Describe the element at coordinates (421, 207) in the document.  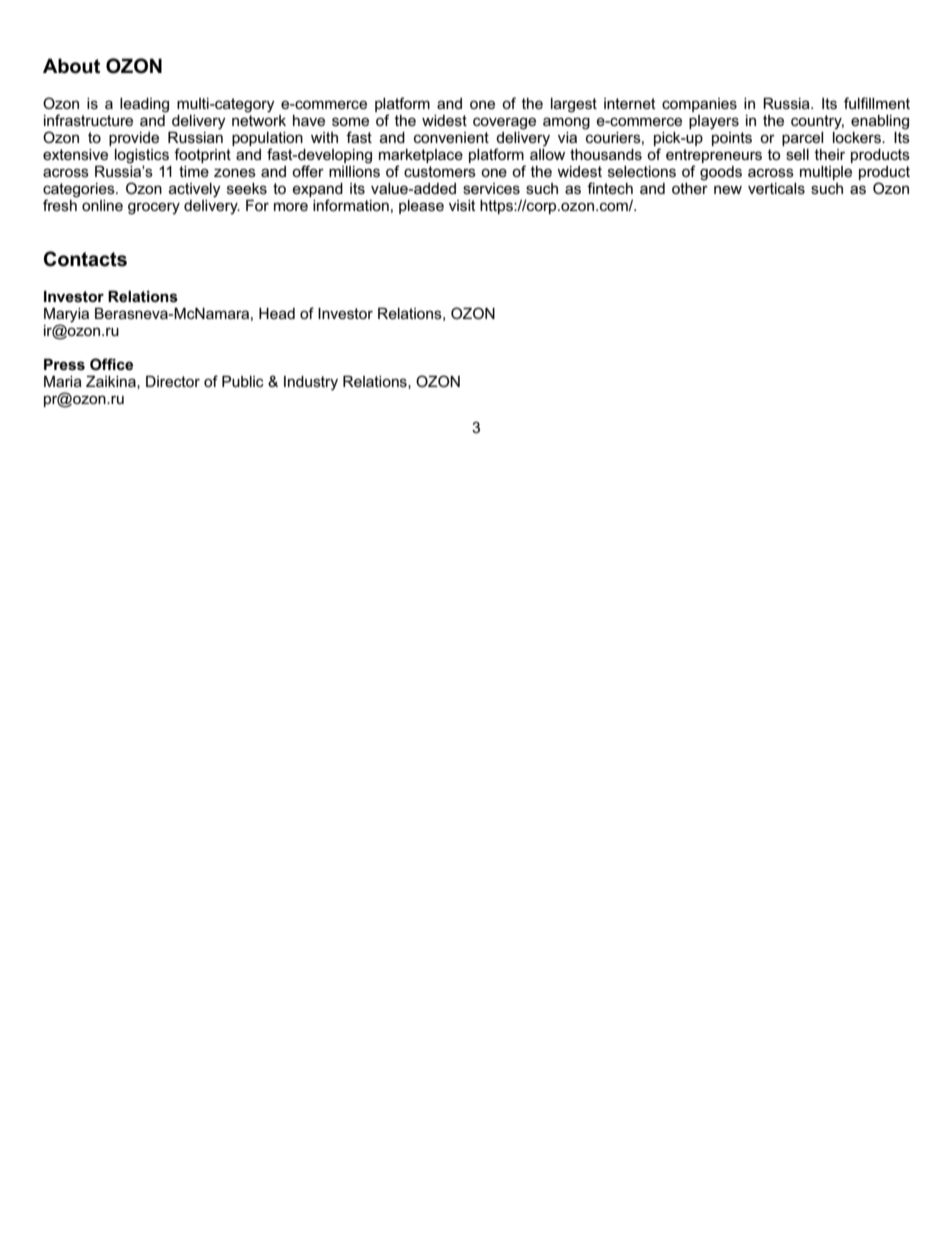
I see `please` at that location.
